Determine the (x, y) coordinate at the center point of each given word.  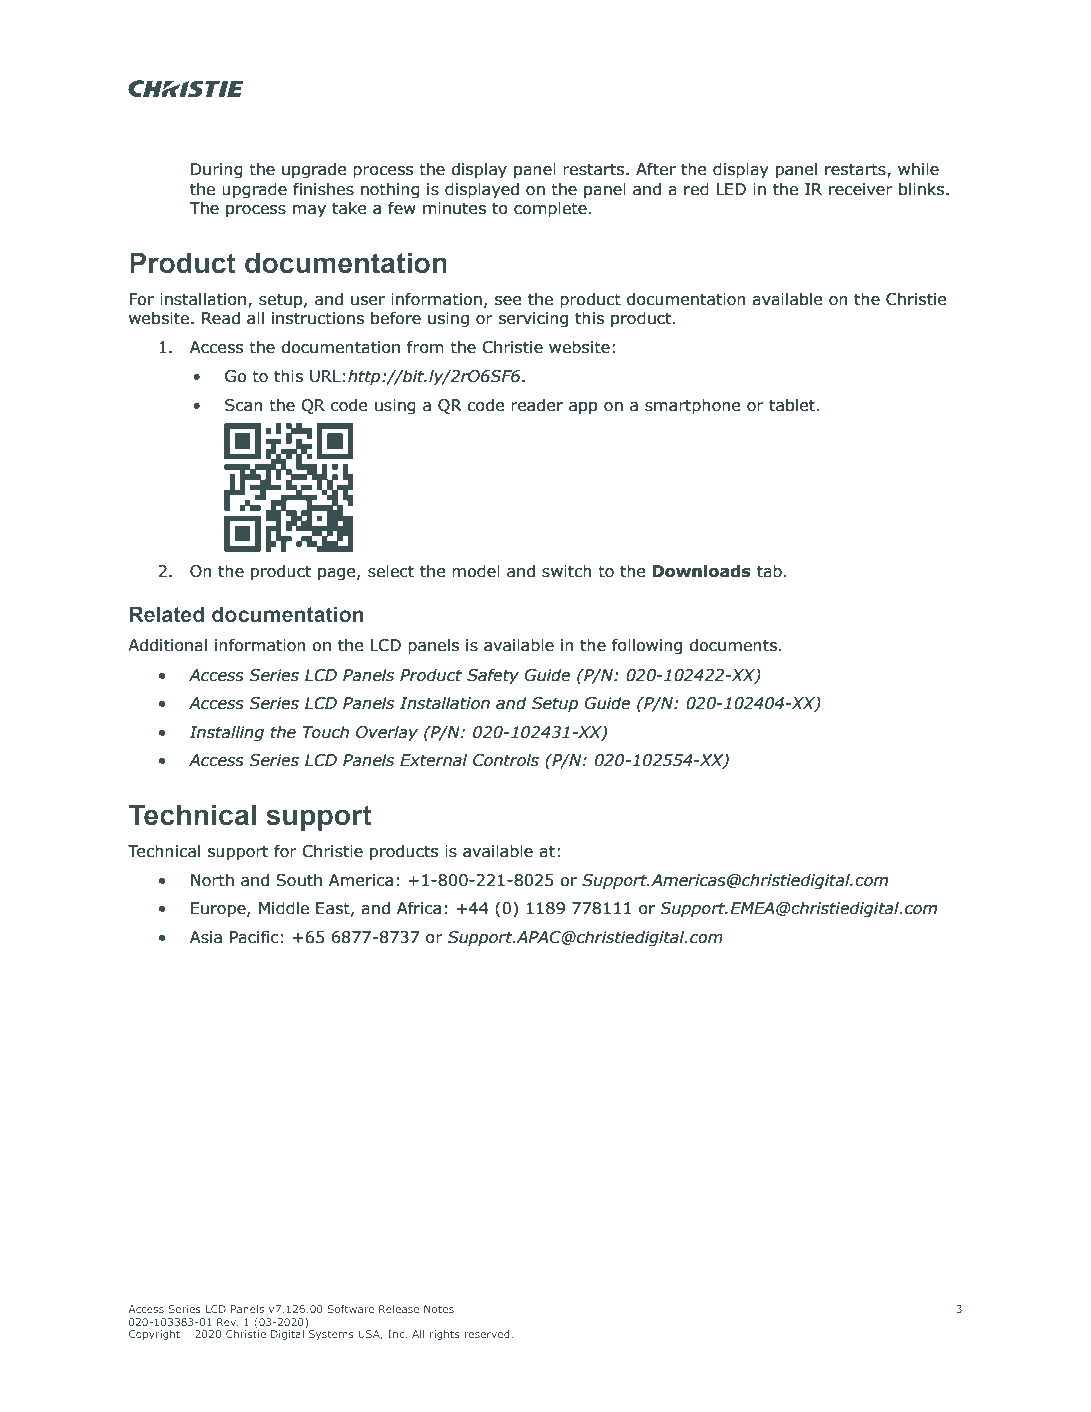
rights (445, 1335)
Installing (226, 733)
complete (550, 209)
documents (733, 645)
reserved (488, 1334)
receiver (861, 189)
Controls (506, 760)
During (217, 171)
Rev (227, 1322)
